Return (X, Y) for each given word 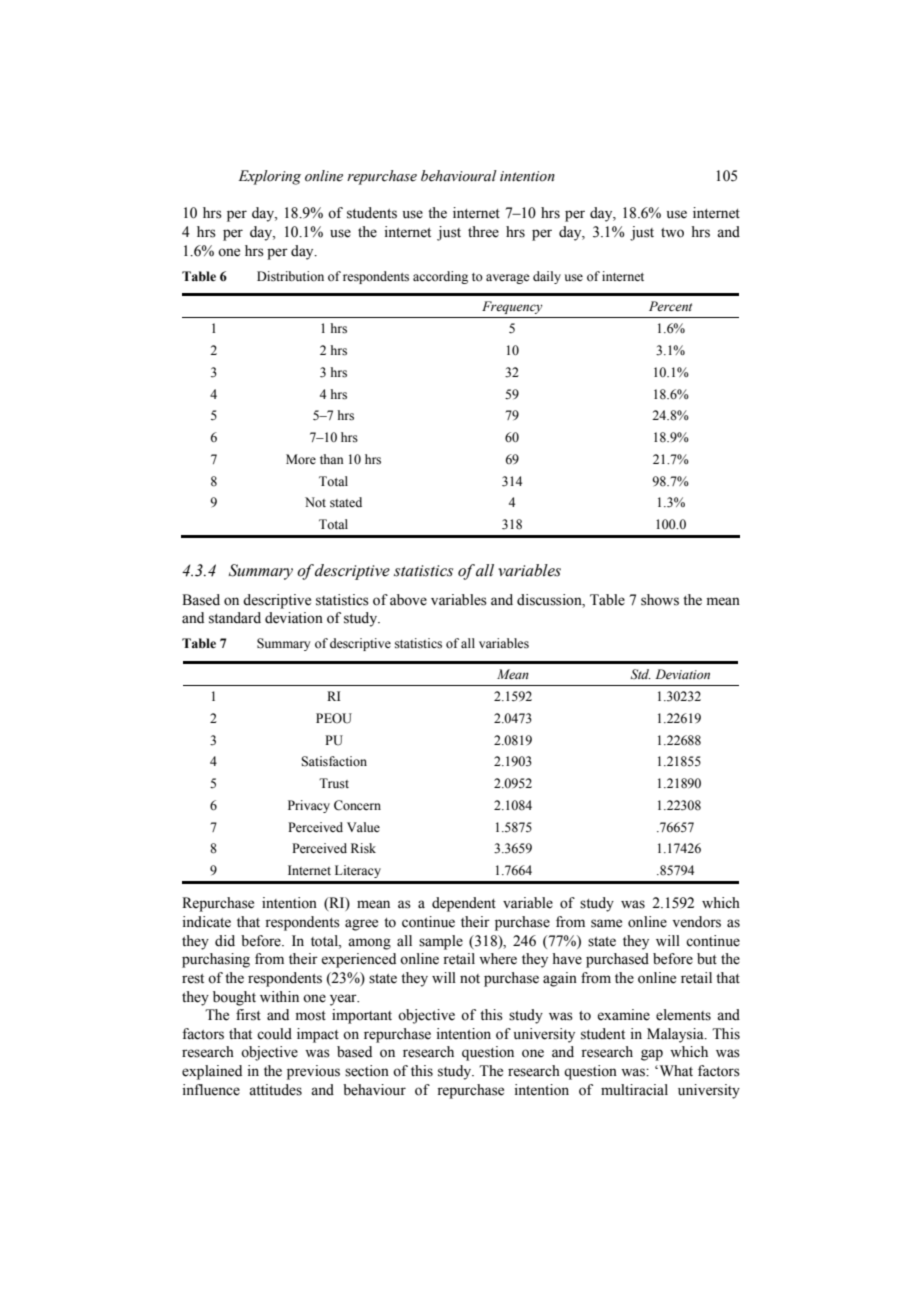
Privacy (309, 806)
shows (660, 600)
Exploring (269, 177)
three (483, 232)
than (332, 459)
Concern (357, 805)
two (672, 233)
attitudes (275, 1090)
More (301, 459)
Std (641, 674)
